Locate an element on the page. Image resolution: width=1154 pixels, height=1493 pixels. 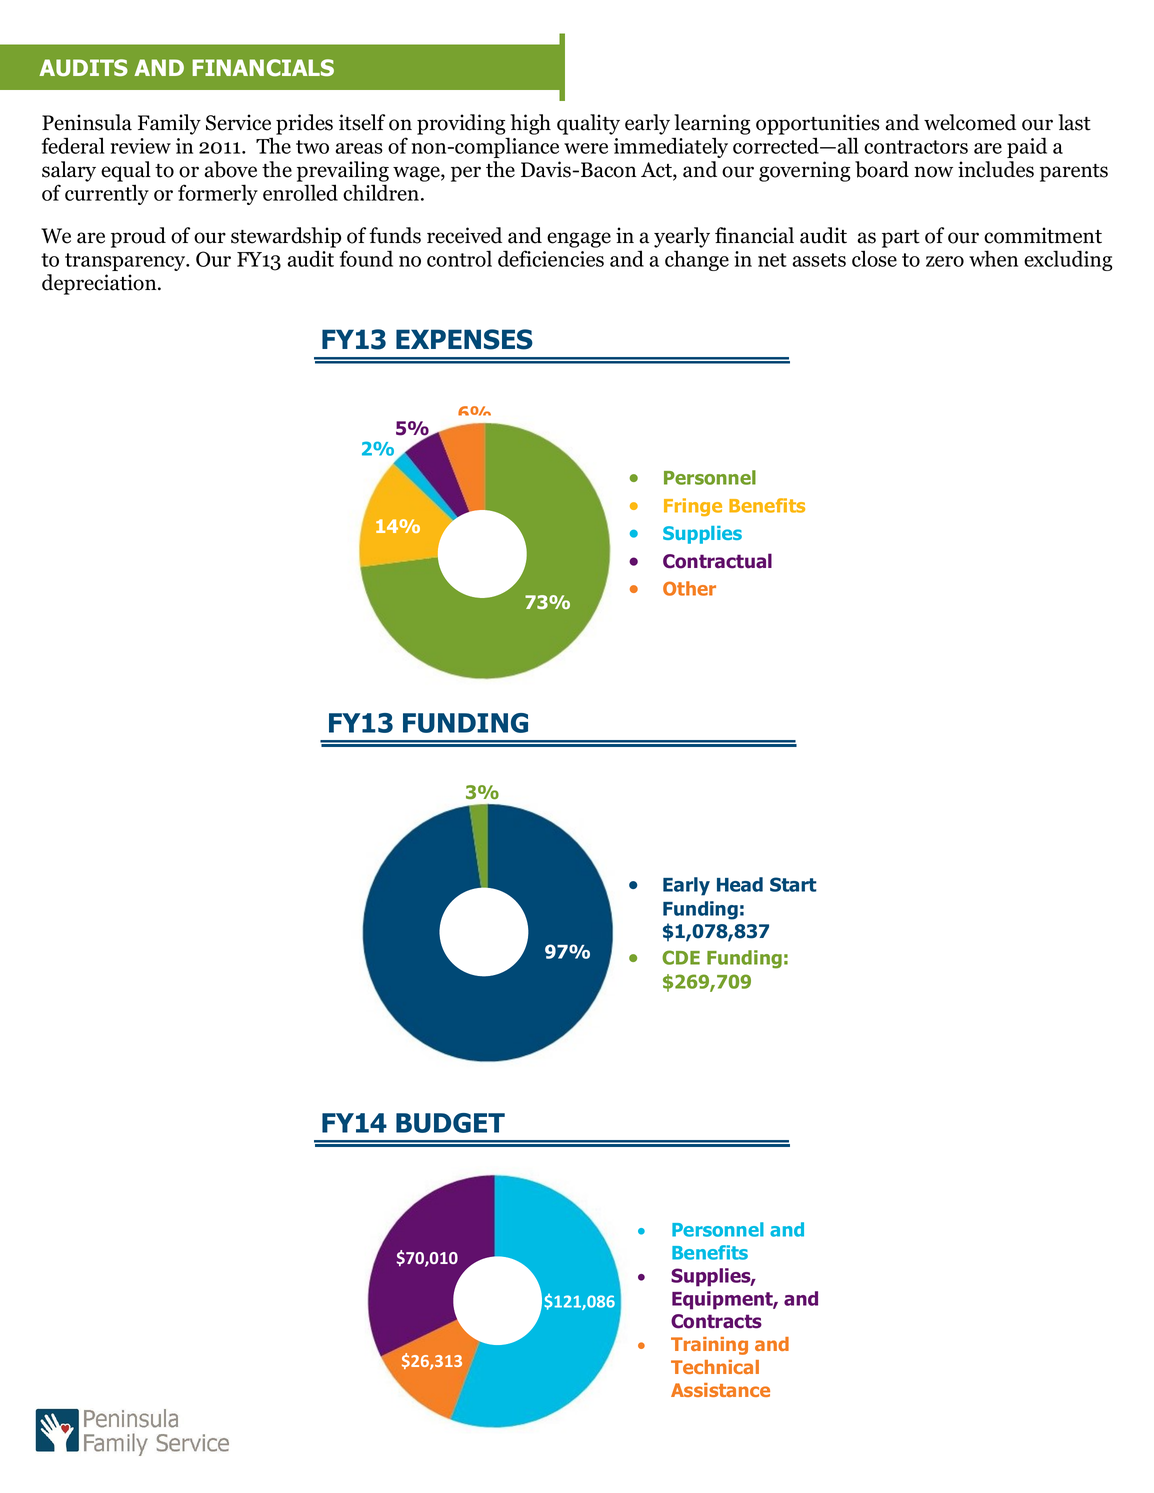
now is located at coordinates (933, 172).
